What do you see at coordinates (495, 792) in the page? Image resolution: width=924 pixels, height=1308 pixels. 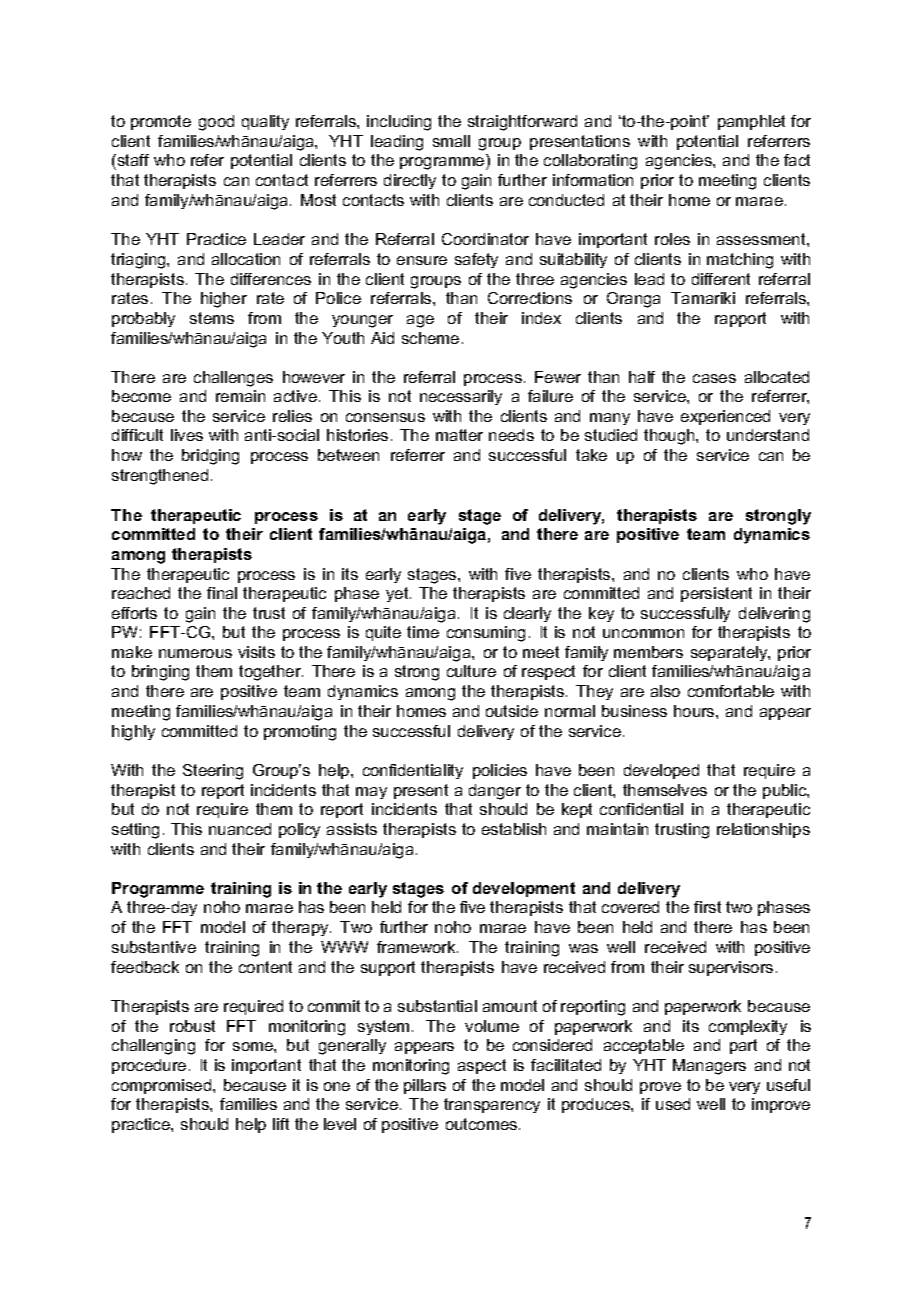 I see `danger` at bounding box center [495, 792].
